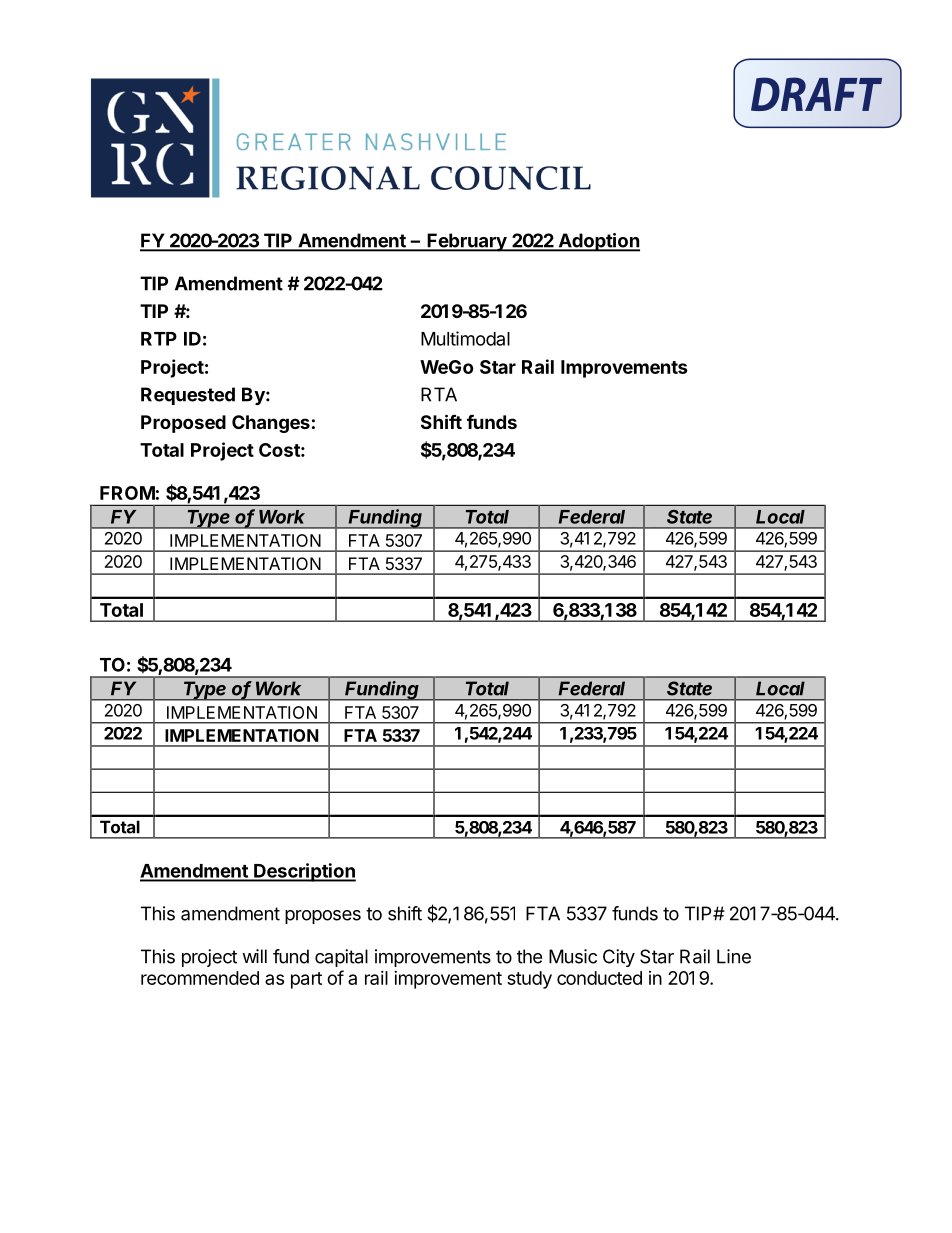 Image resolution: width=952 pixels, height=1233 pixels. Describe the element at coordinates (439, 394) in the screenshot. I see `RTA` at that location.
